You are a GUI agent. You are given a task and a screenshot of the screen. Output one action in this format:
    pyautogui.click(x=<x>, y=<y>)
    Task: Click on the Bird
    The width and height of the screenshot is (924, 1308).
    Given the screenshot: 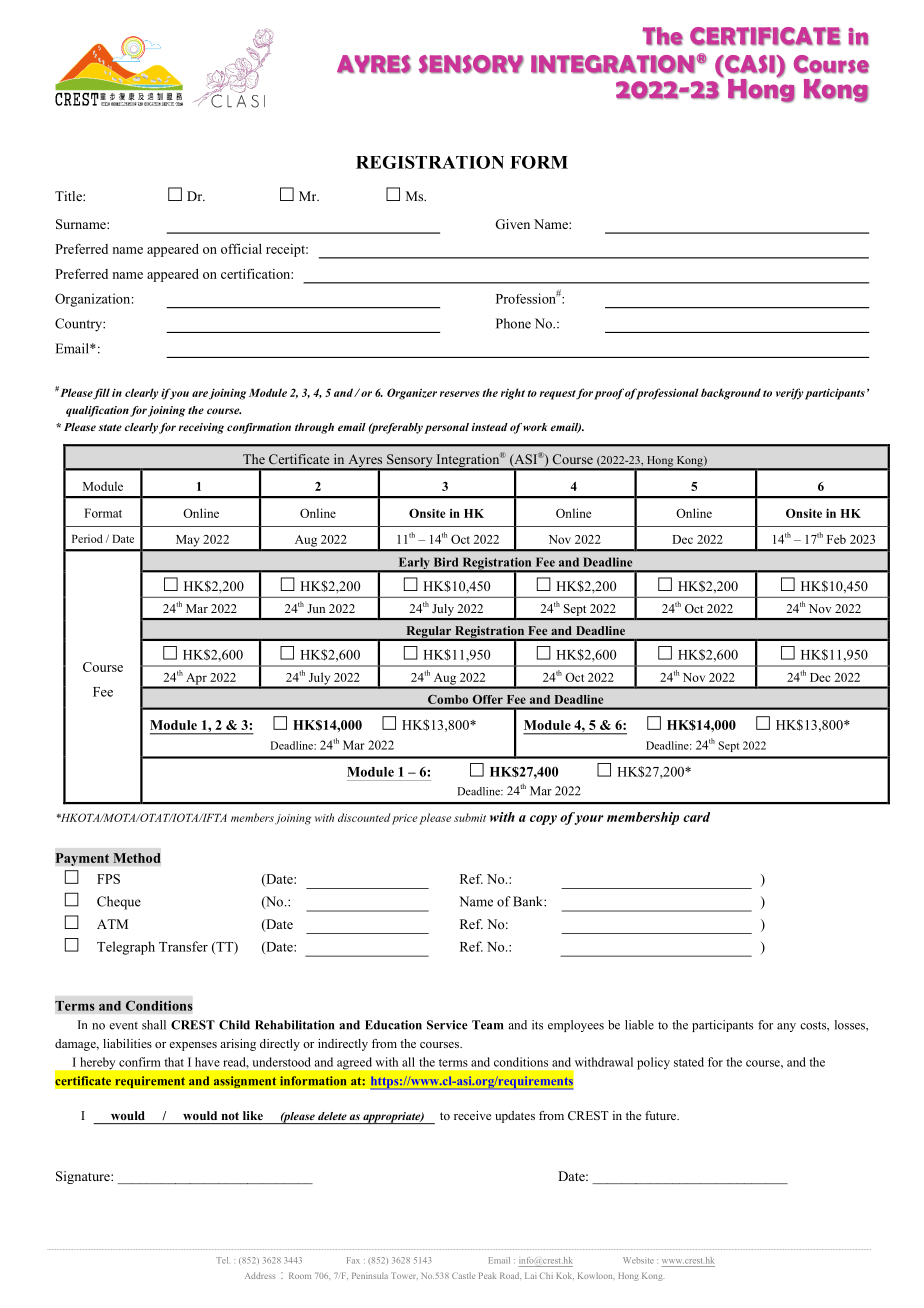 What is the action you would take?
    pyautogui.click(x=446, y=562)
